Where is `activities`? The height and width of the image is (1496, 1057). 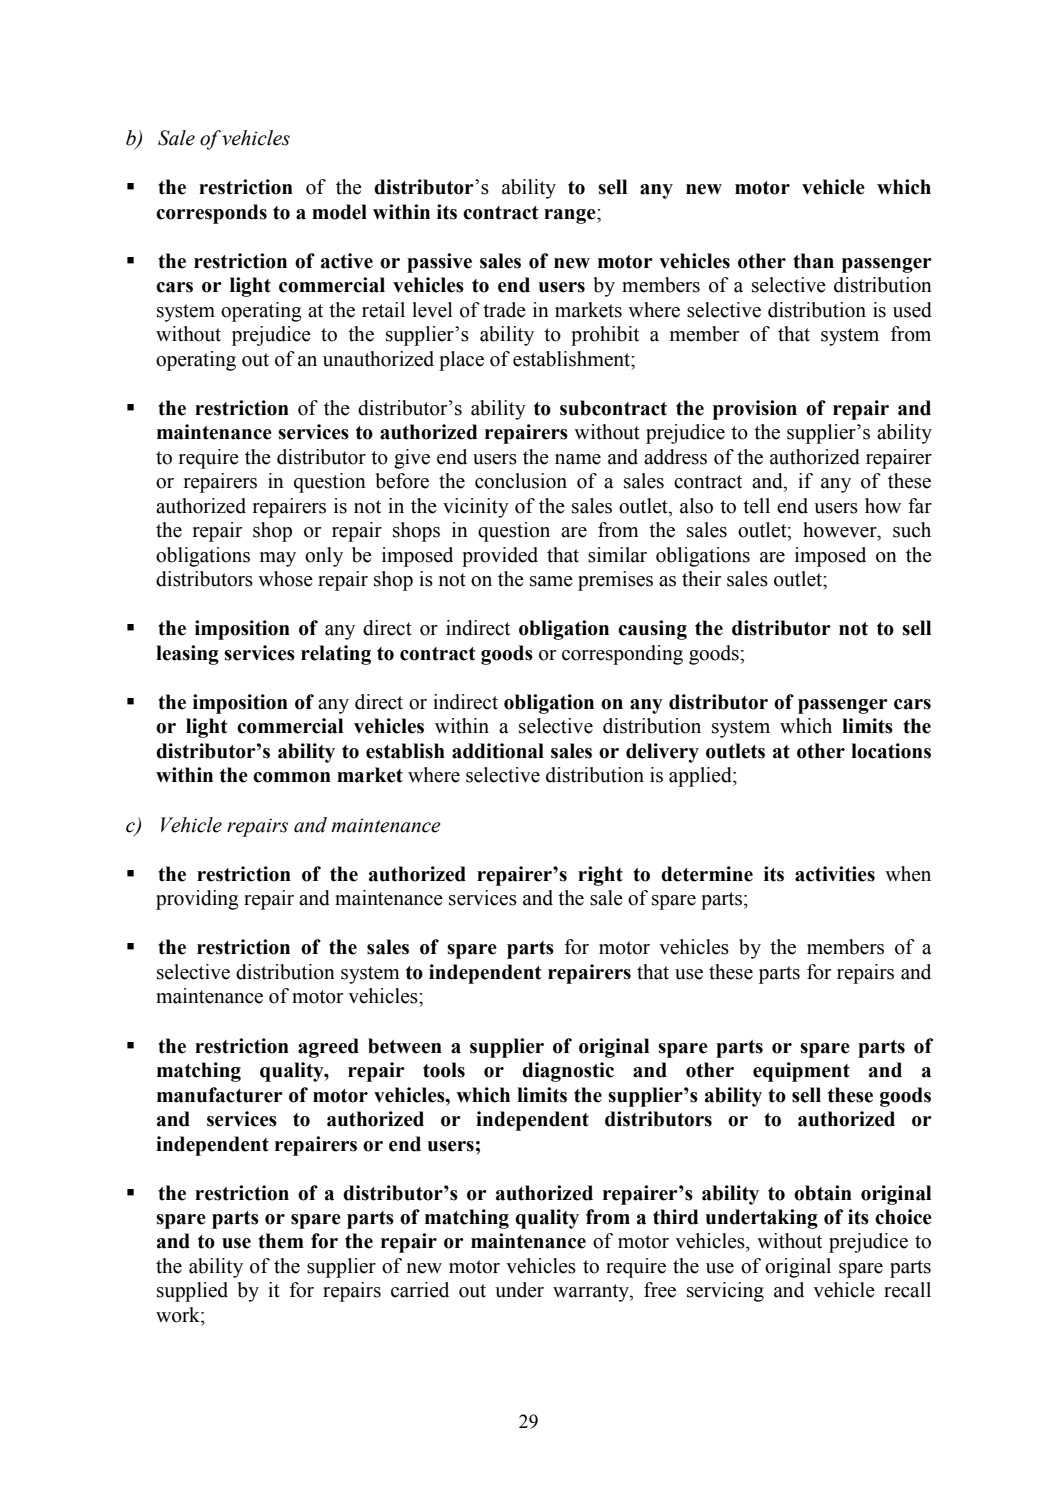 activities is located at coordinates (835, 874).
